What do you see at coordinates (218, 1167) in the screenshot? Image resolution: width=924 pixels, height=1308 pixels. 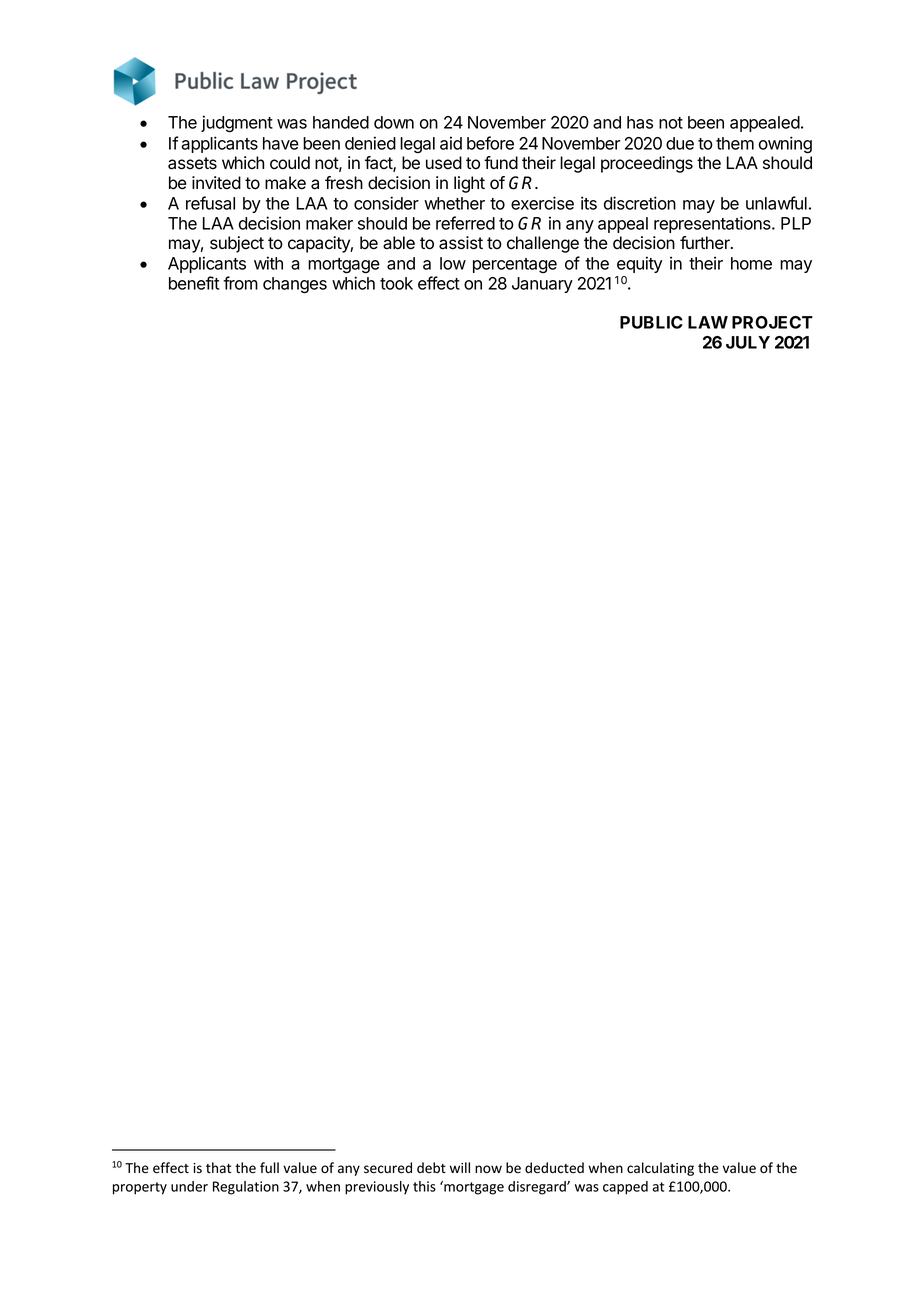 I see `that` at bounding box center [218, 1167].
